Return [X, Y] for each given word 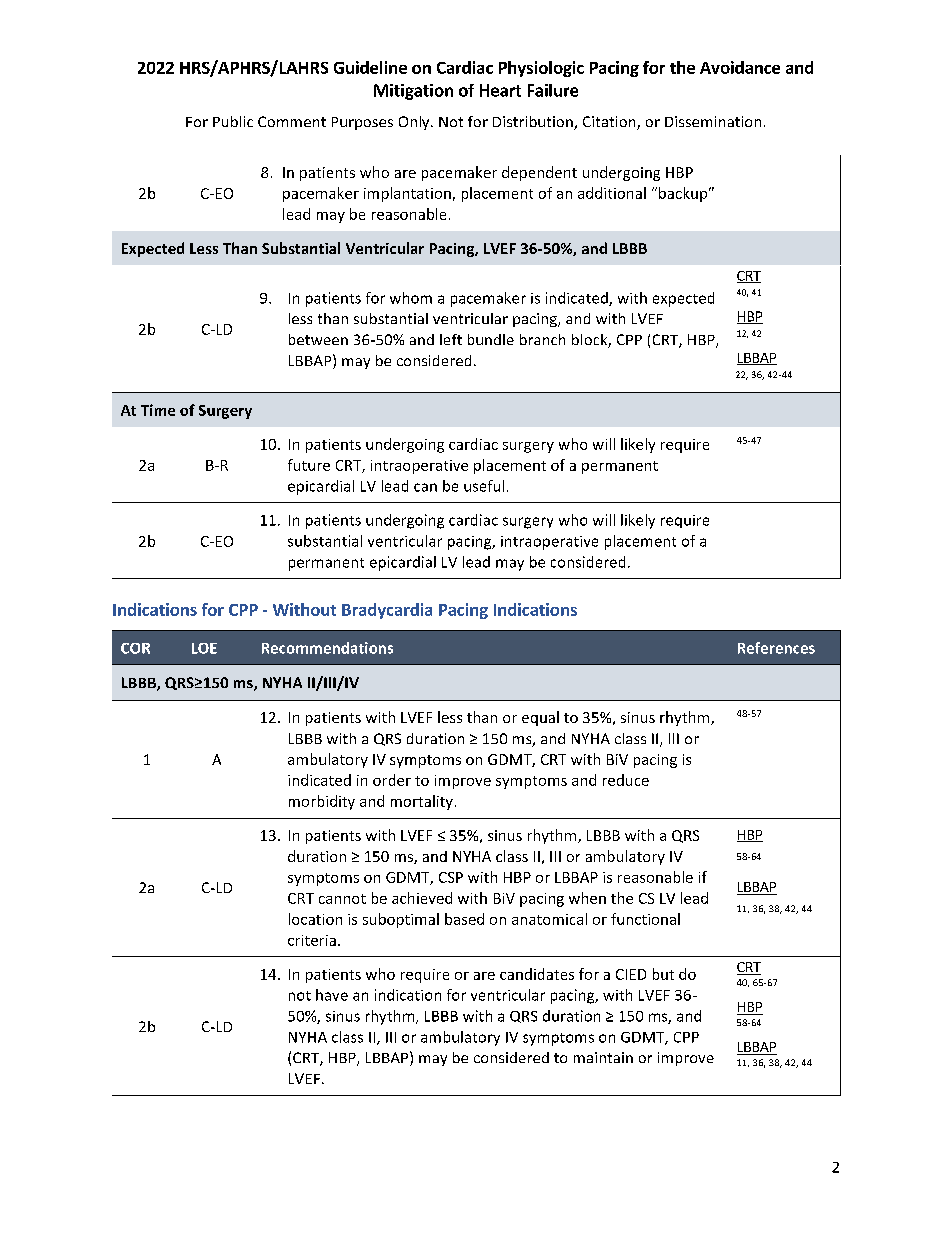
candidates [537, 974]
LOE [204, 648]
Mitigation [413, 92]
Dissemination [713, 121]
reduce [626, 780]
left [451, 339]
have [332, 995]
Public [233, 121]
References [776, 648]
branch [542, 339]
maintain [603, 1057]
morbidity [322, 802]
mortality [422, 802]
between [318, 339]
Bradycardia [387, 611]
